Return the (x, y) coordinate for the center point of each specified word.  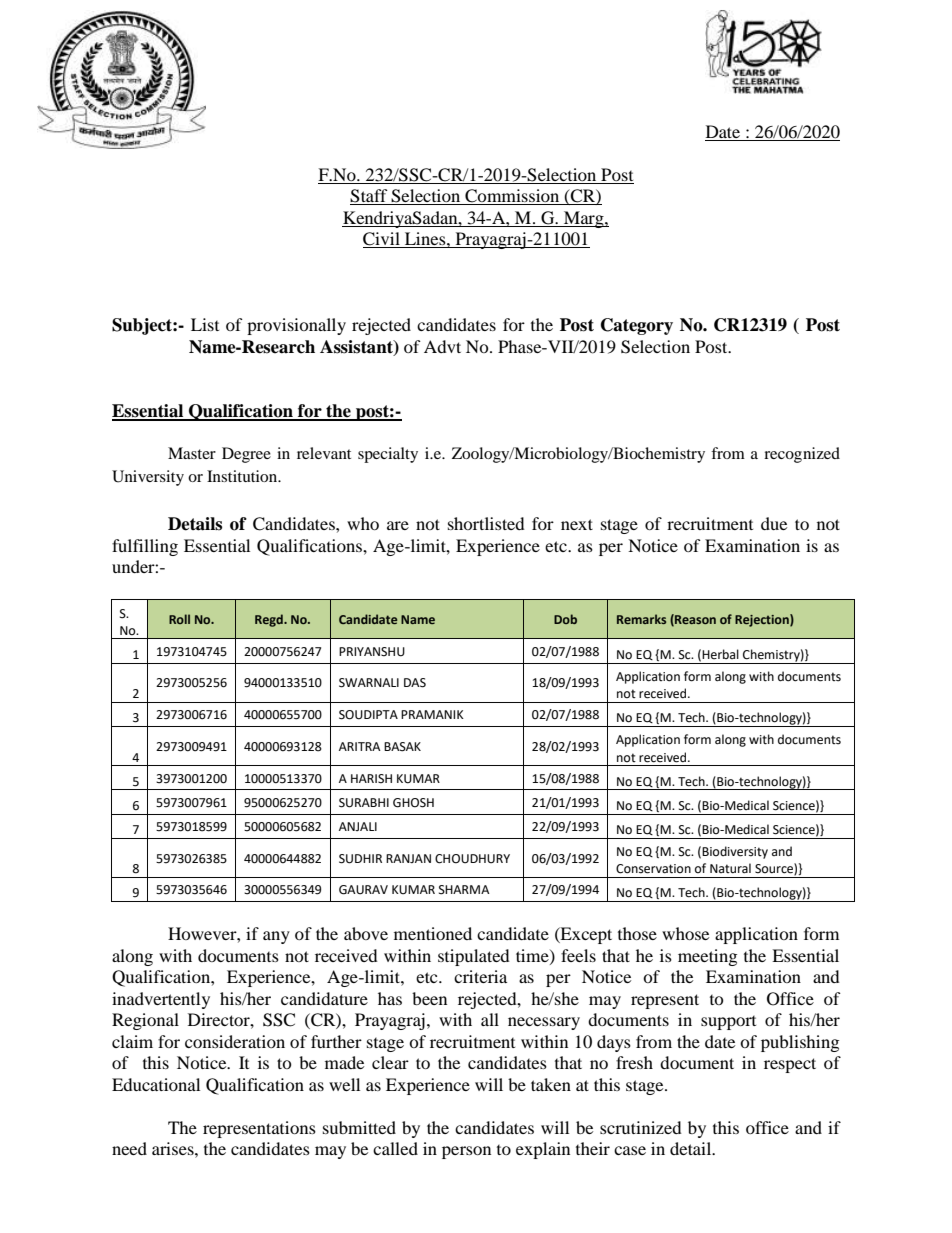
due (774, 523)
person (466, 1152)
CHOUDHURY (472, 859)
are (398, 525)
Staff (370, 197)
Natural (730, 868)
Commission (512, 197)
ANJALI (358, 826)
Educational (156, 1084)
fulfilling (145, 547)
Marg (584, 219)
